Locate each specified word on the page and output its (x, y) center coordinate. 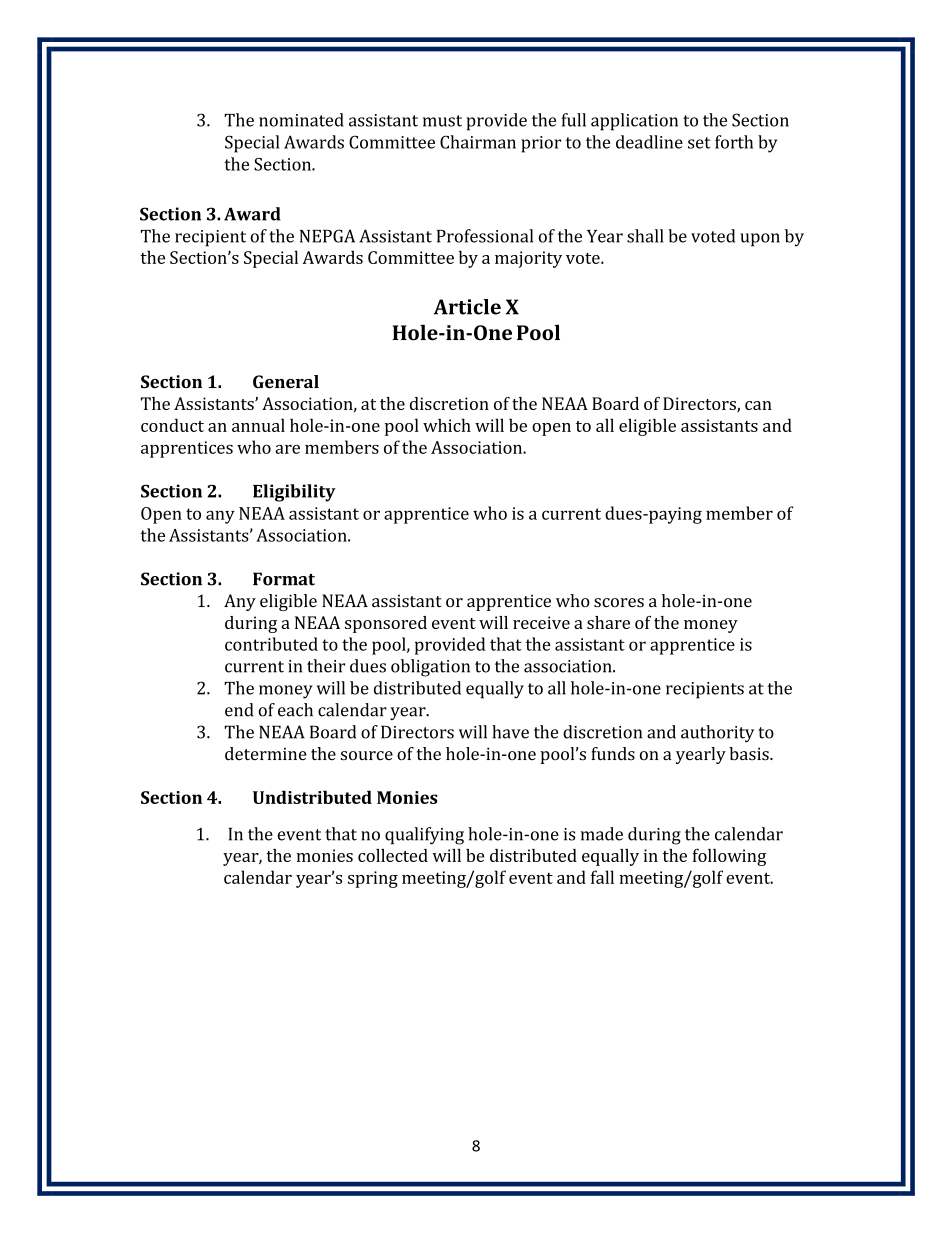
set (699, 143)
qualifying (424, 836)
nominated (301, 120)
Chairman (478, 142)
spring (373, 879)
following (729, 857)
